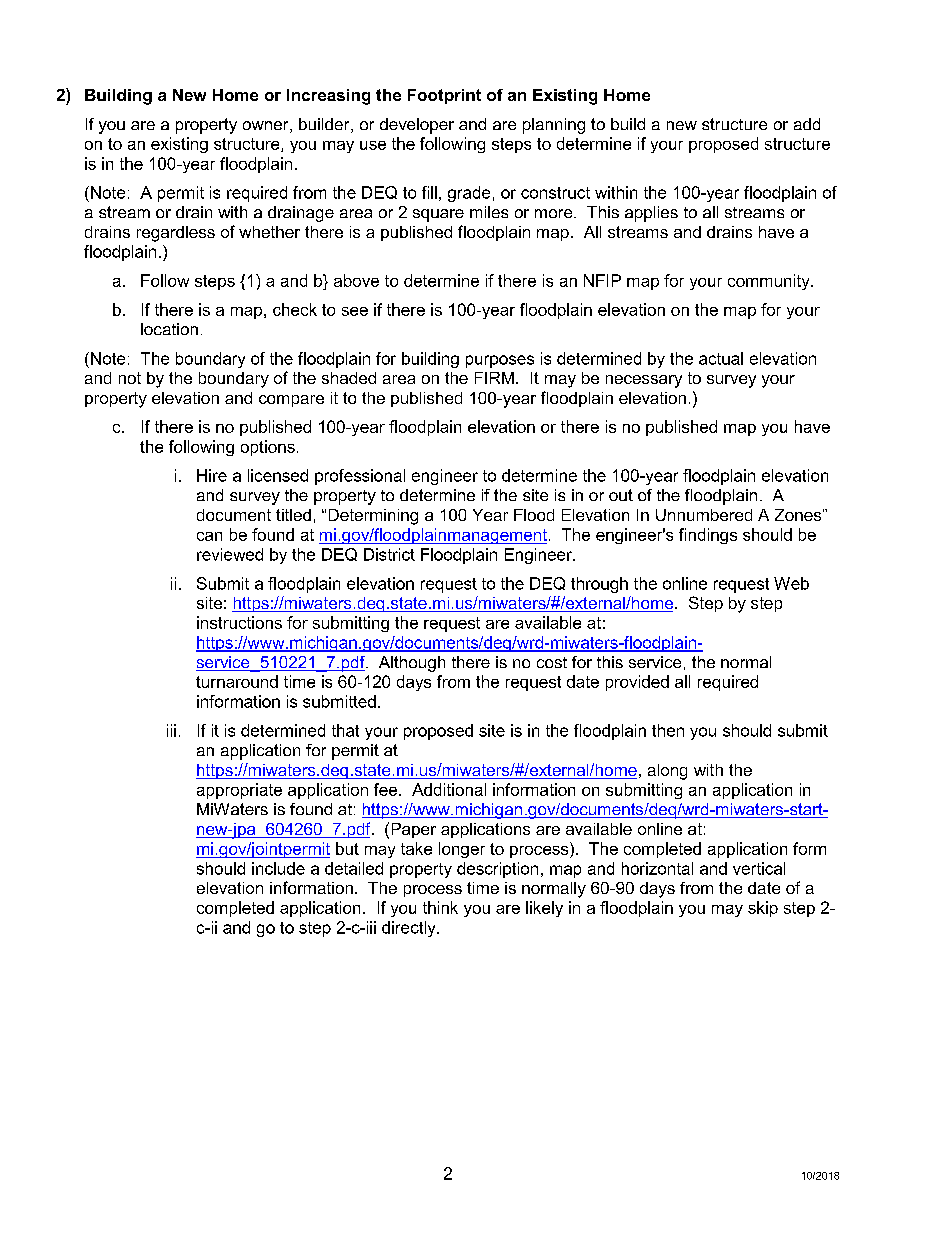 Image resolution: width=952 pixels, height=1233 pixels. What do you see at coordinates (267, 127) in the screenshot?
I see `owner` at bounding box center [267, 127].
